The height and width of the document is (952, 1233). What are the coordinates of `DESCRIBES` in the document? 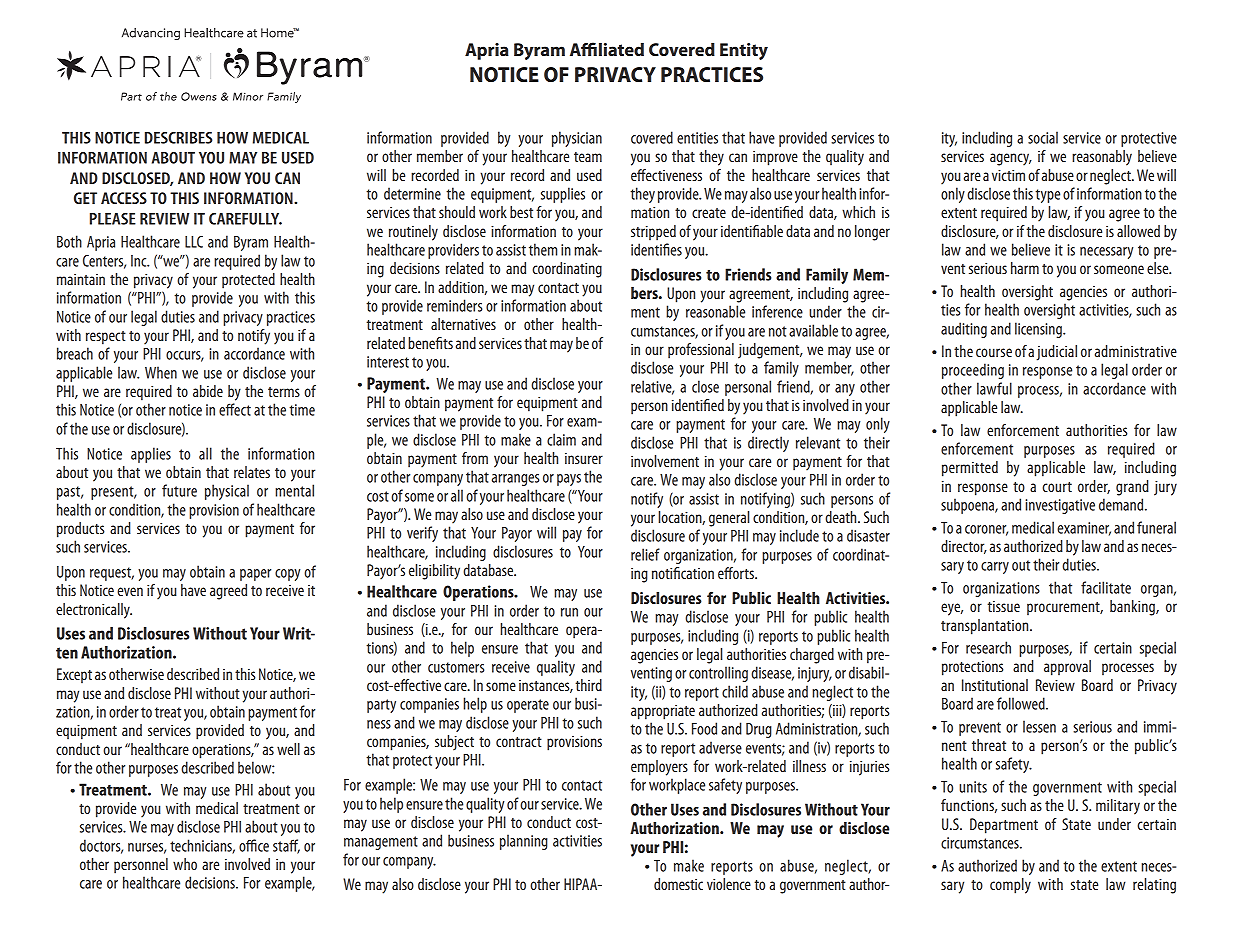 It's located at (178, 138).
